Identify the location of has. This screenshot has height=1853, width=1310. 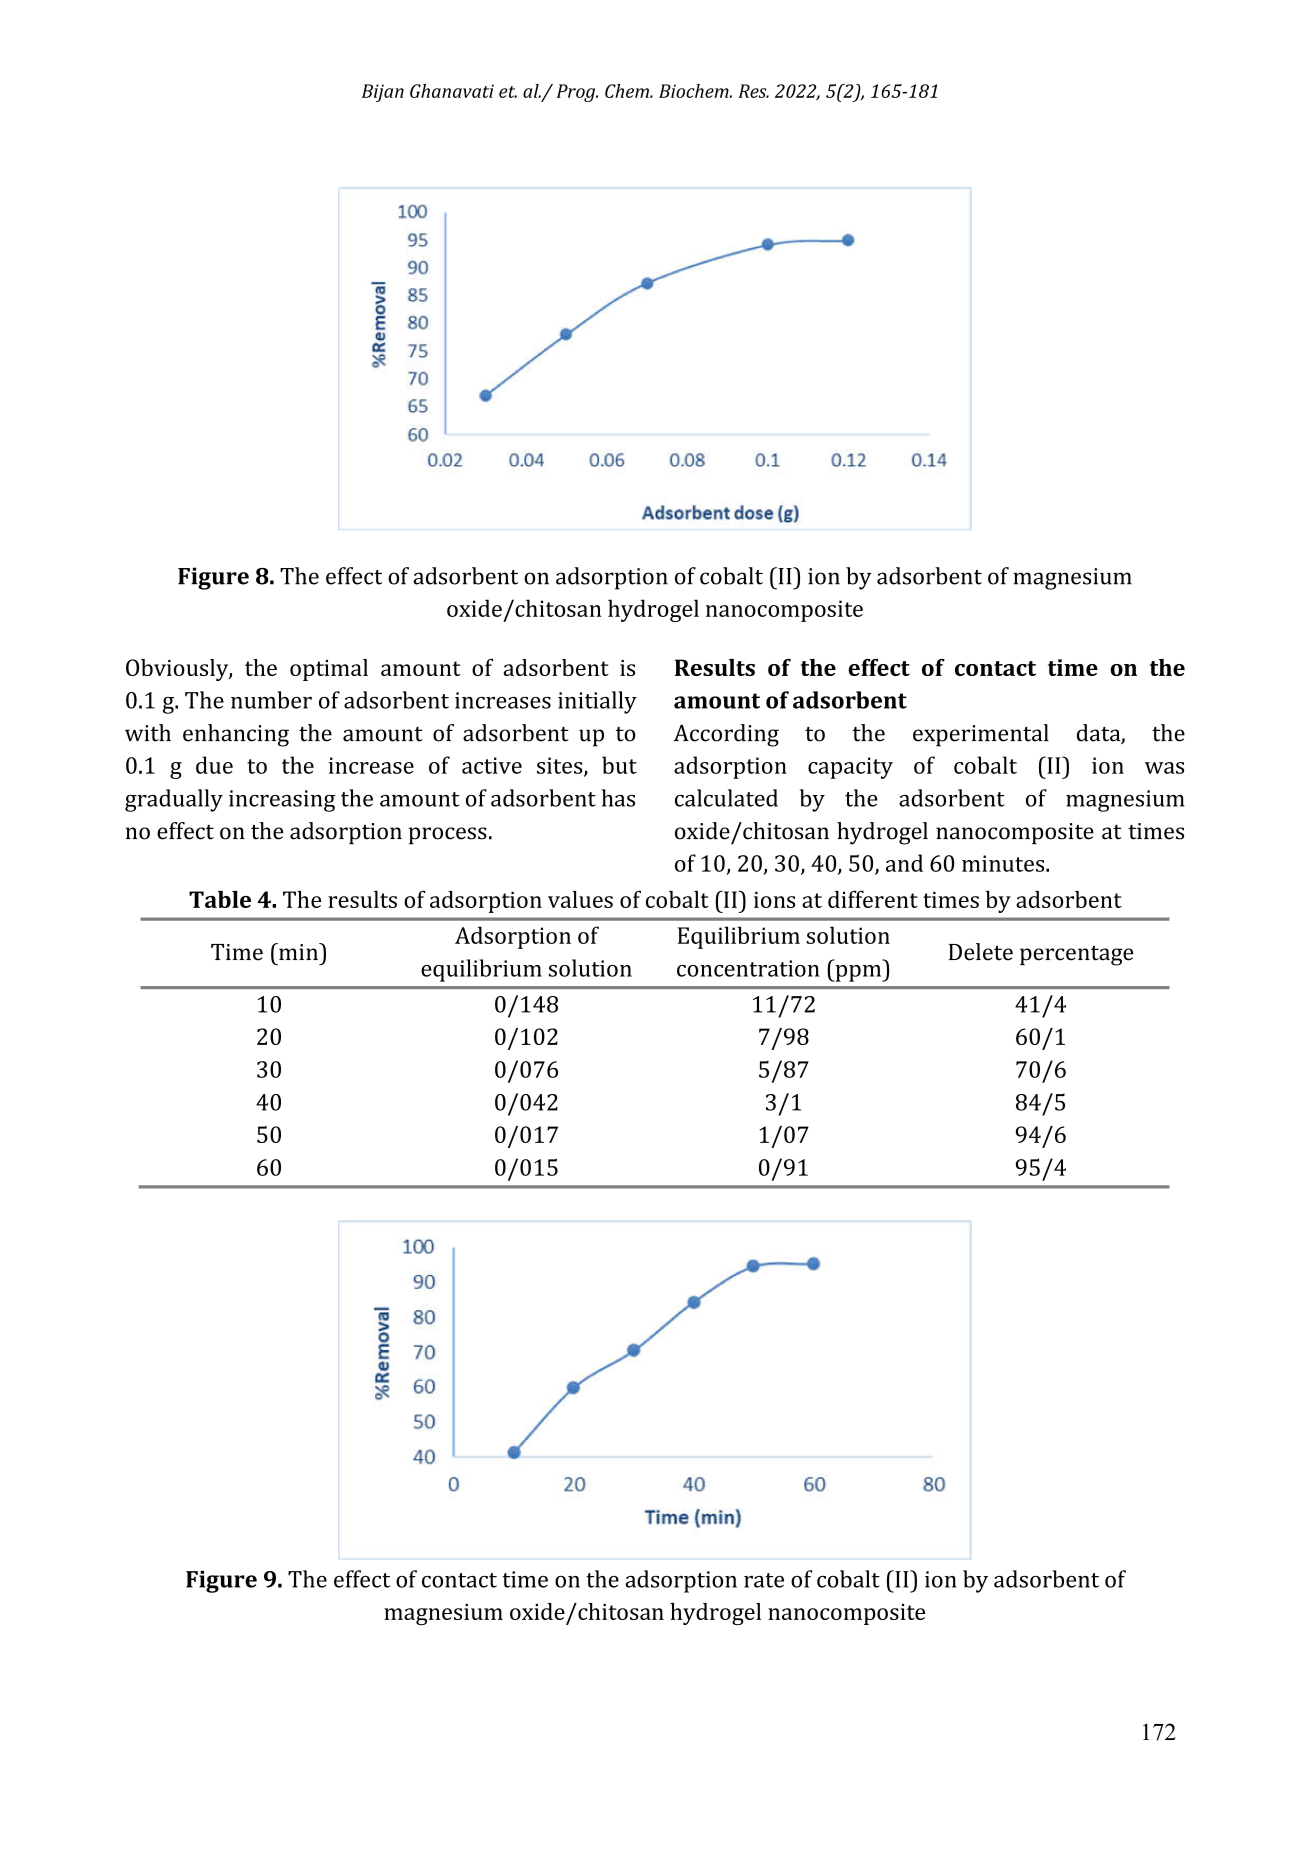
(618, 798).
